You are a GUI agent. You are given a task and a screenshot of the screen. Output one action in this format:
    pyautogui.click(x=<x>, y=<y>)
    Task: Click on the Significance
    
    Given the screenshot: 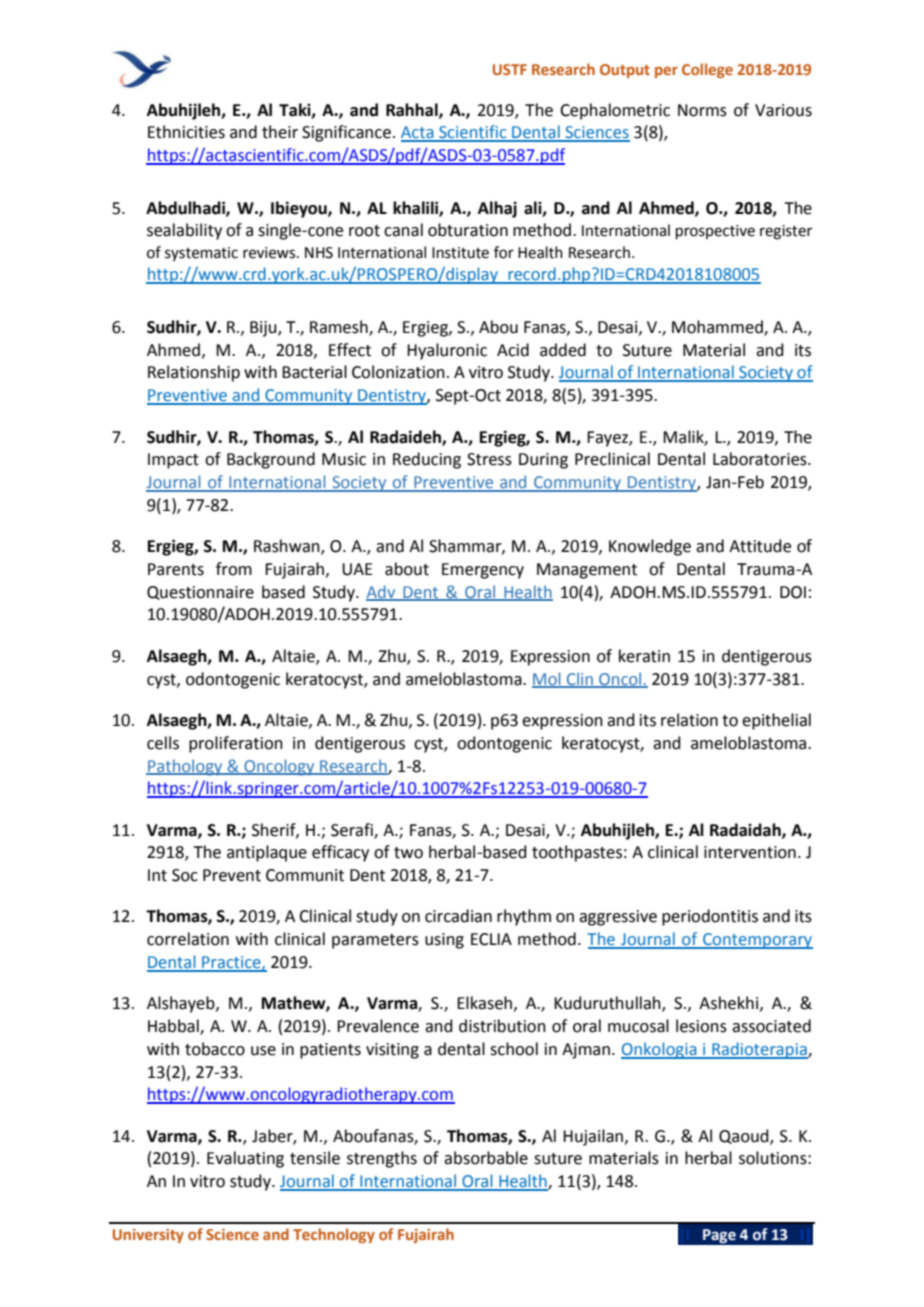 What is the action you would take?
    pyautogui.click(x=346, y=133)
